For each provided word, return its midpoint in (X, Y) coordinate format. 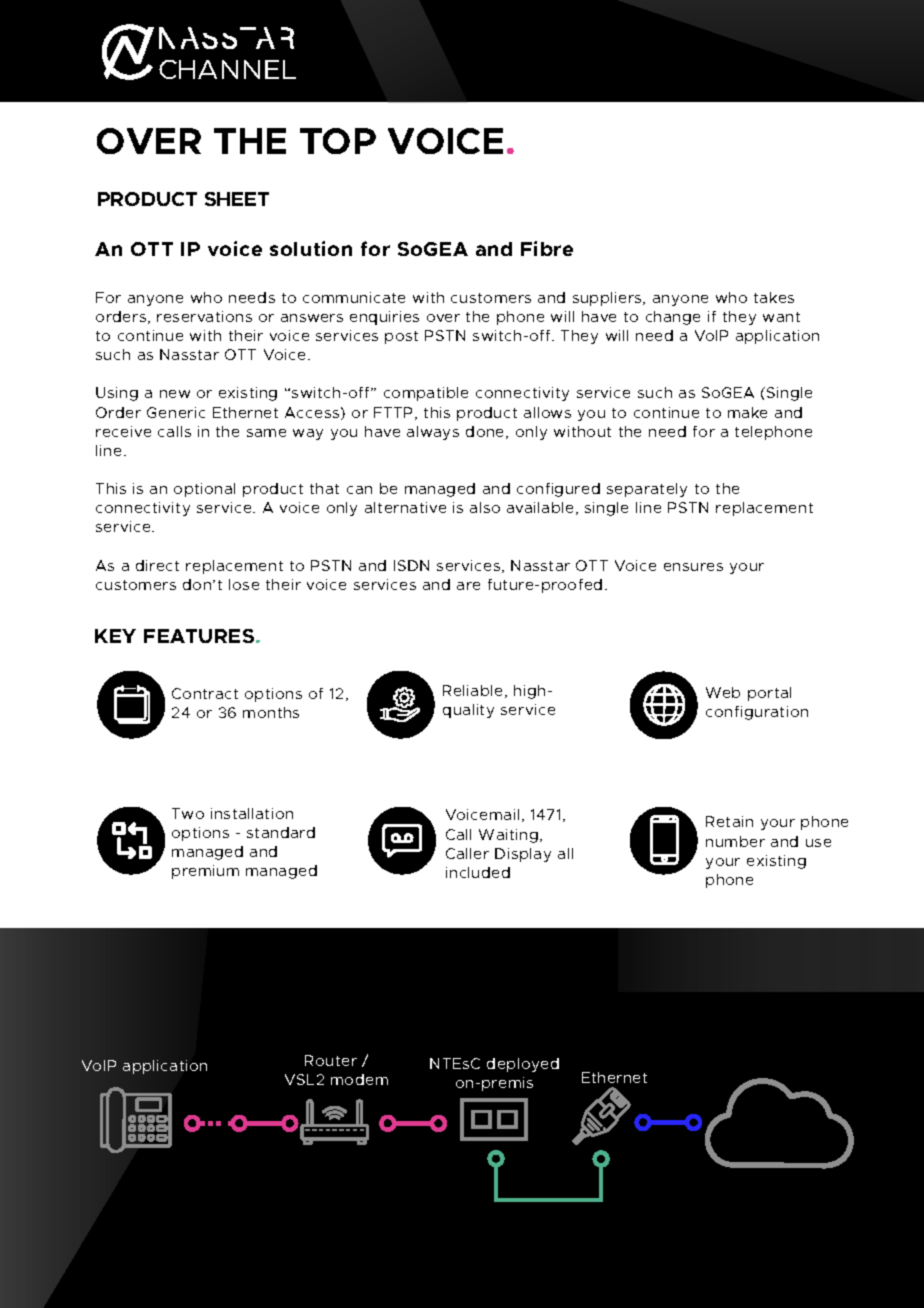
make (747, 412)
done (486, 432)
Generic (176, 412)
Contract (205, 693)
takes (774, 297)
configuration (757, 713)
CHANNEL (227, 69)
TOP (338, 141)
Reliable (474, 691)
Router (331, 1060)
